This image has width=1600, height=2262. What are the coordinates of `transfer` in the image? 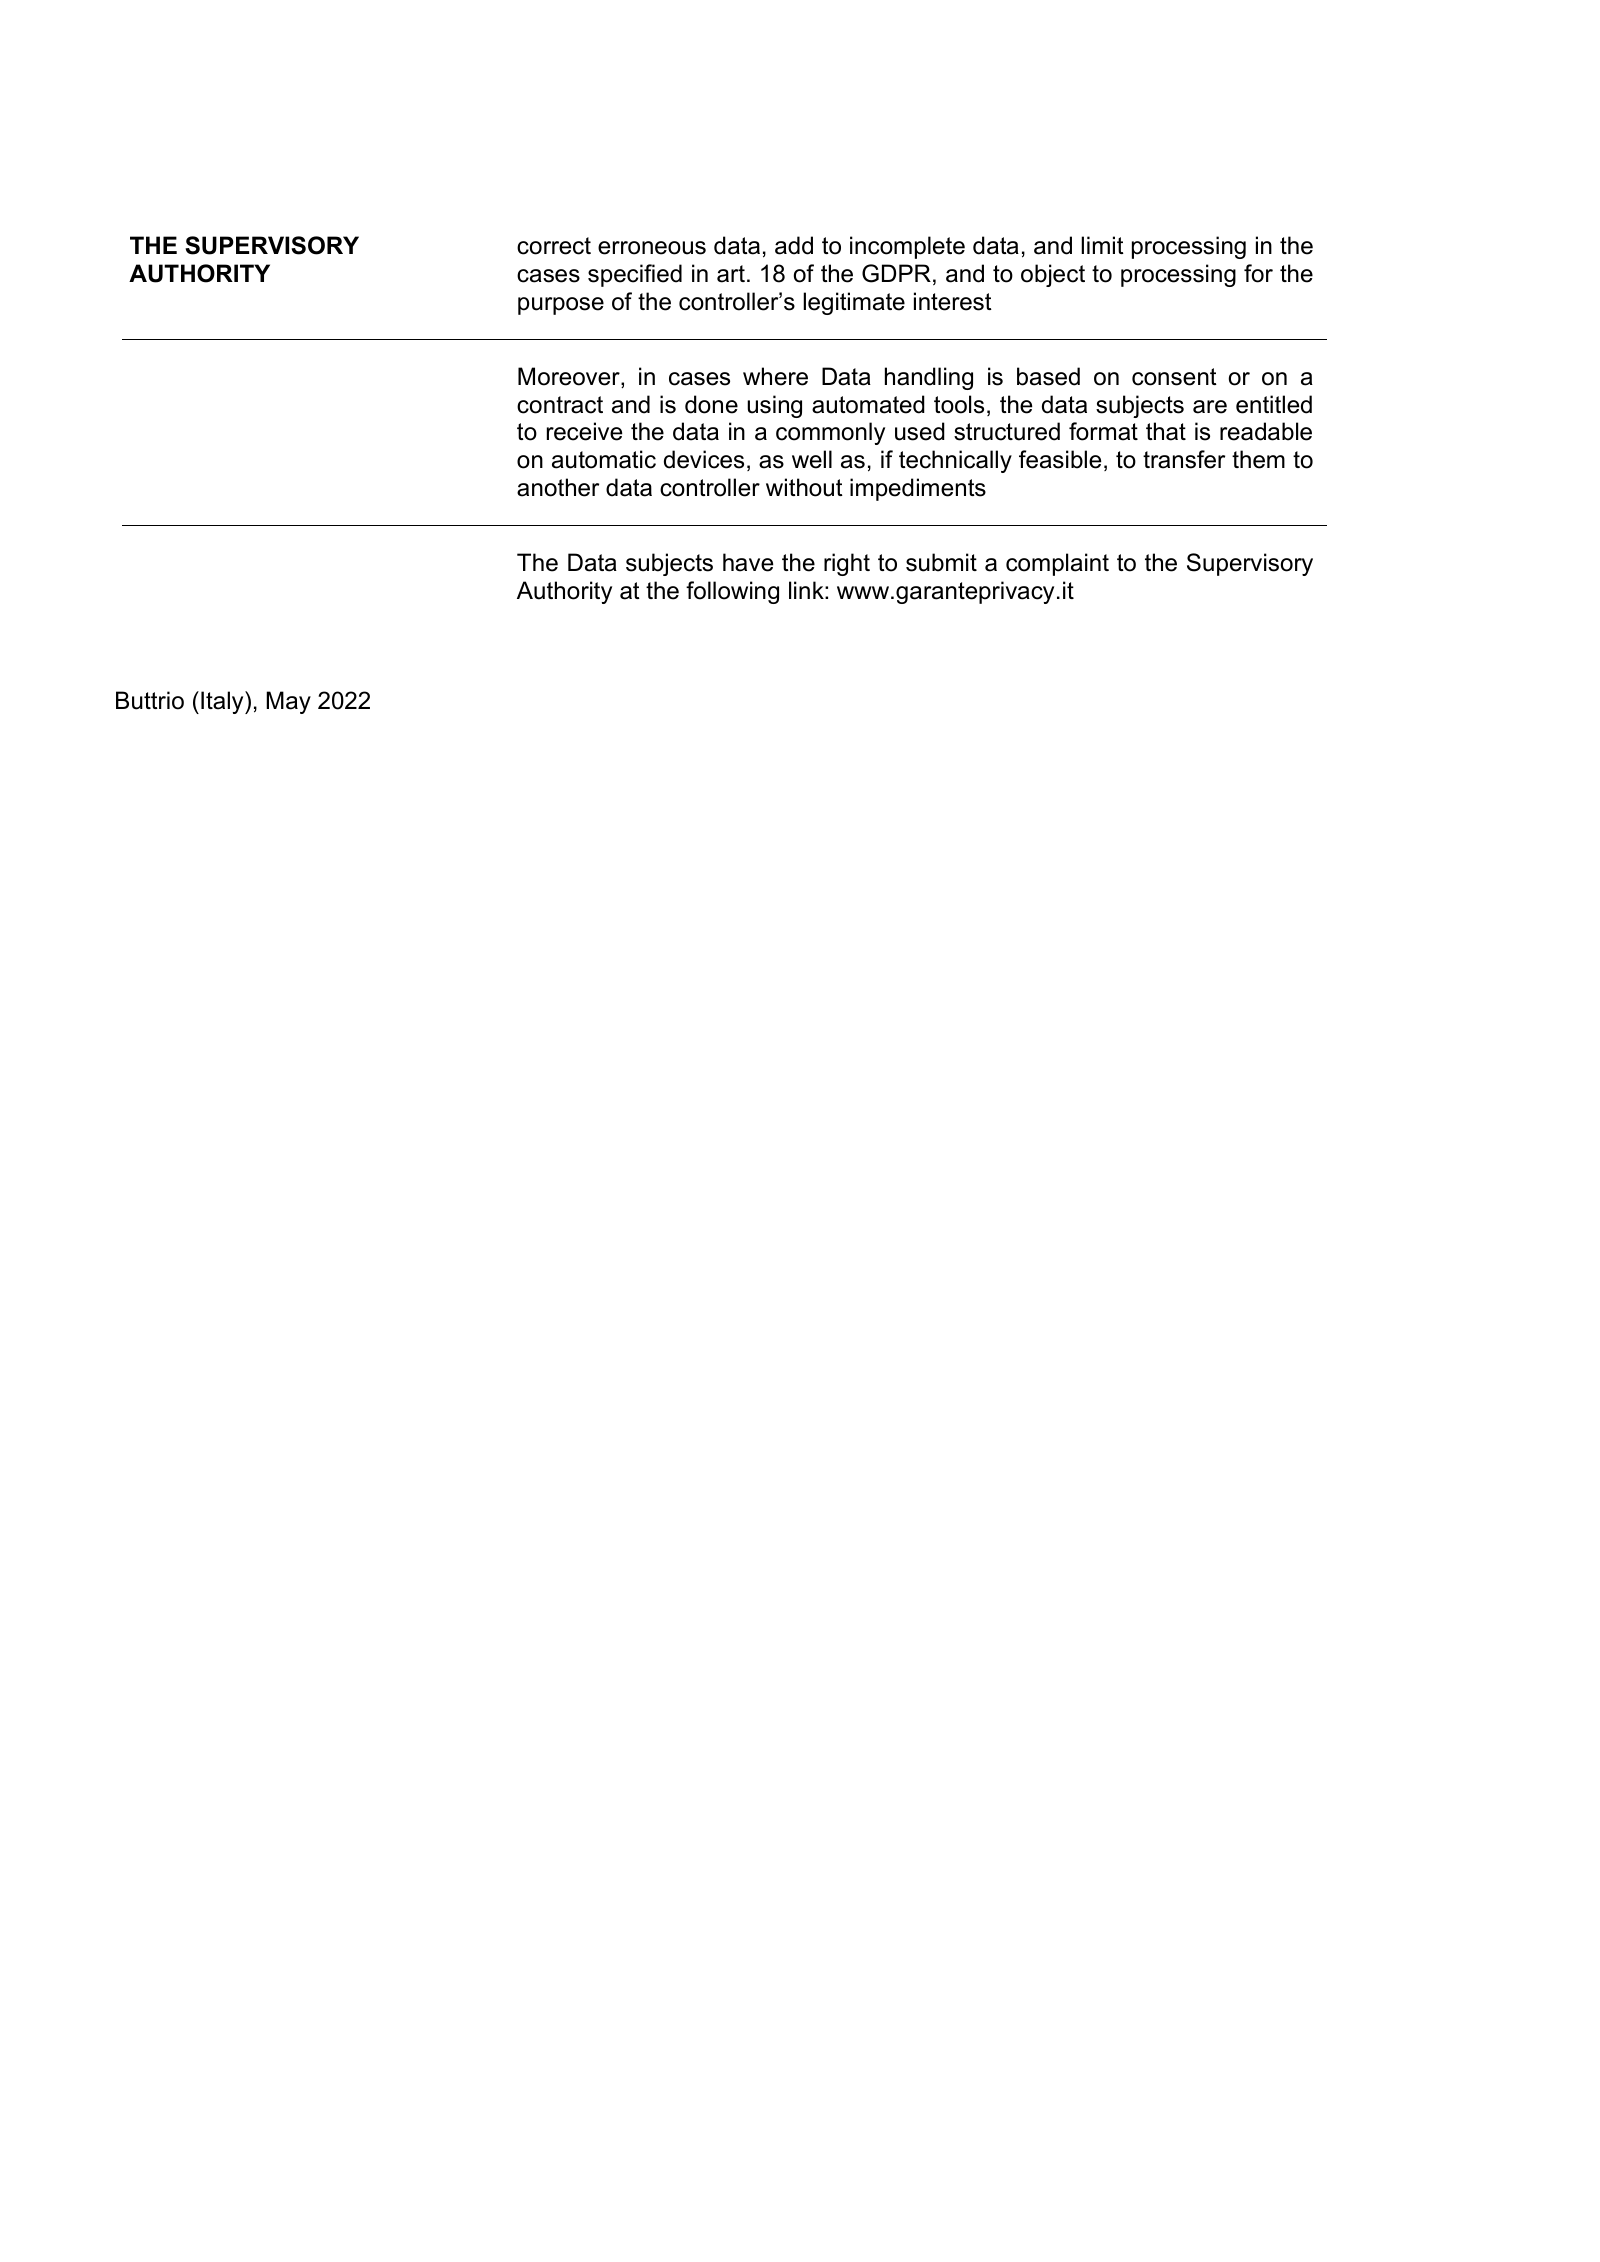 It's located at (1184, 459).
